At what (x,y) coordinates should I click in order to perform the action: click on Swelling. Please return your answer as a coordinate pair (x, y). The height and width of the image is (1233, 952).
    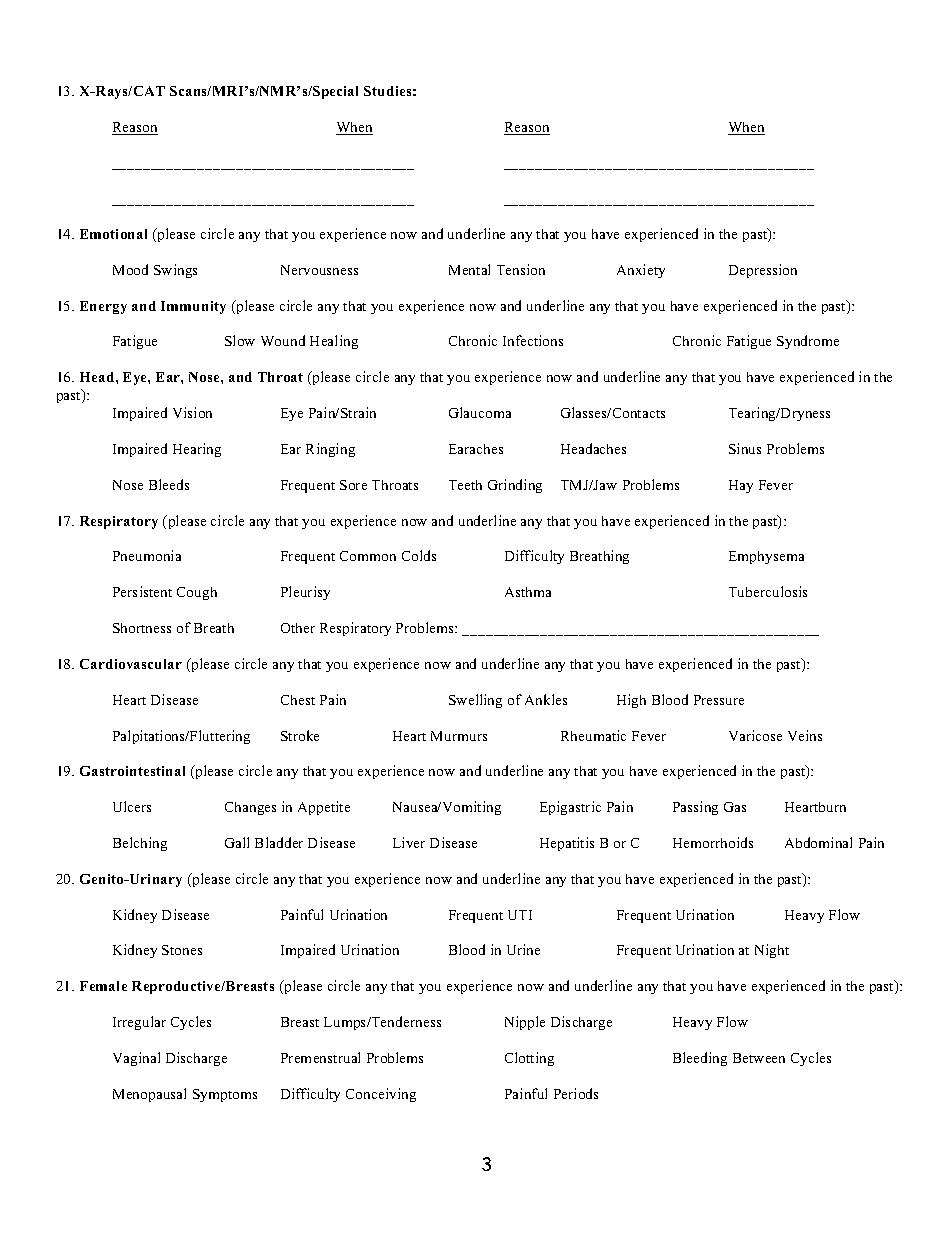
    Looking at the image, I should click on (475, 701).
